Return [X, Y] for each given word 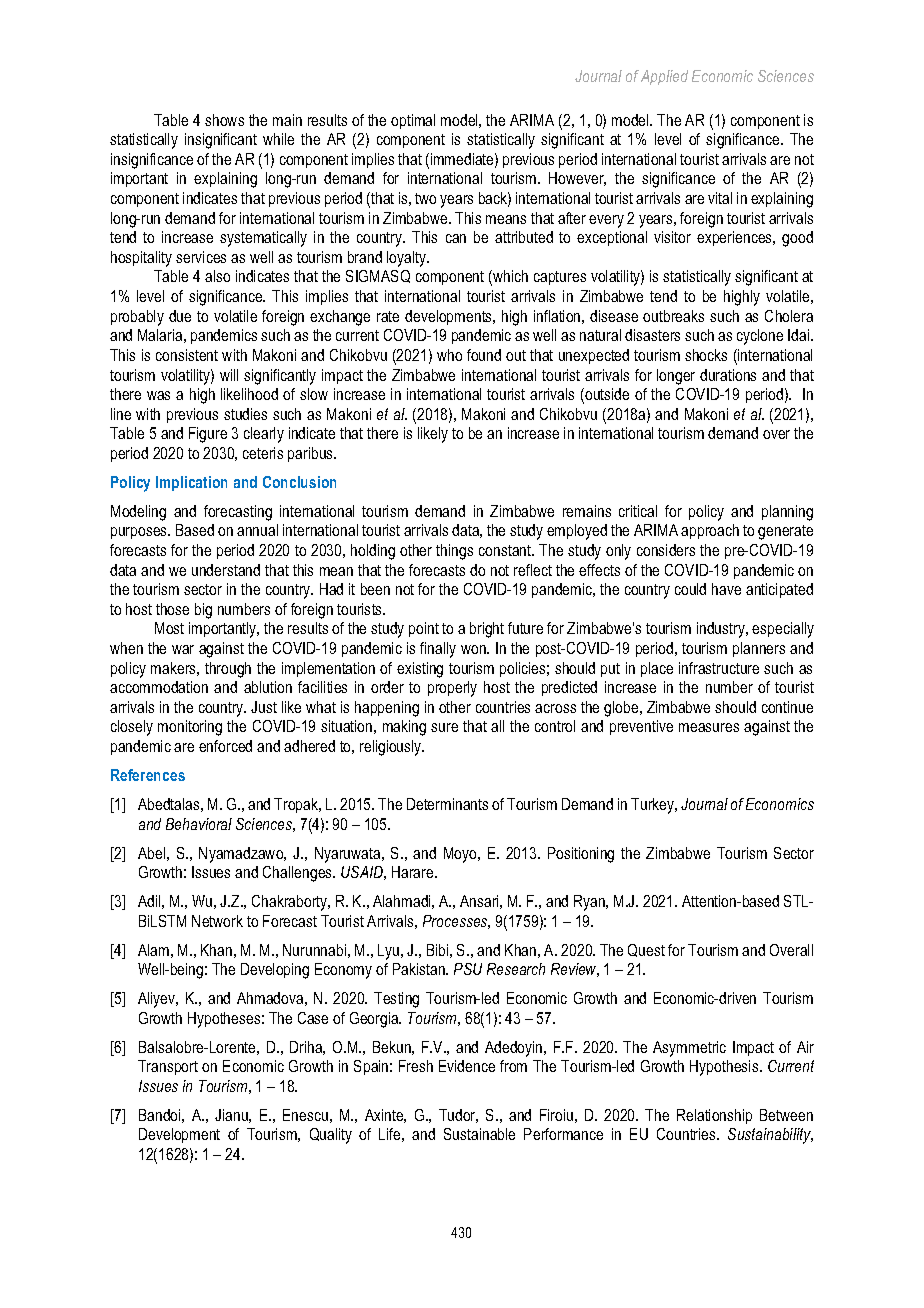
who [449, 355]
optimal [413, 121]
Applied [664, 77]
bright [487, 630]
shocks [706, 355]
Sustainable [479, 1134]
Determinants [447, 804]
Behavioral [199, 824]
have [726, 589]
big [203, 611]
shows [224, 120]
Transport [168, 1067]
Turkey [654, 806]
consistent [187, 355]
